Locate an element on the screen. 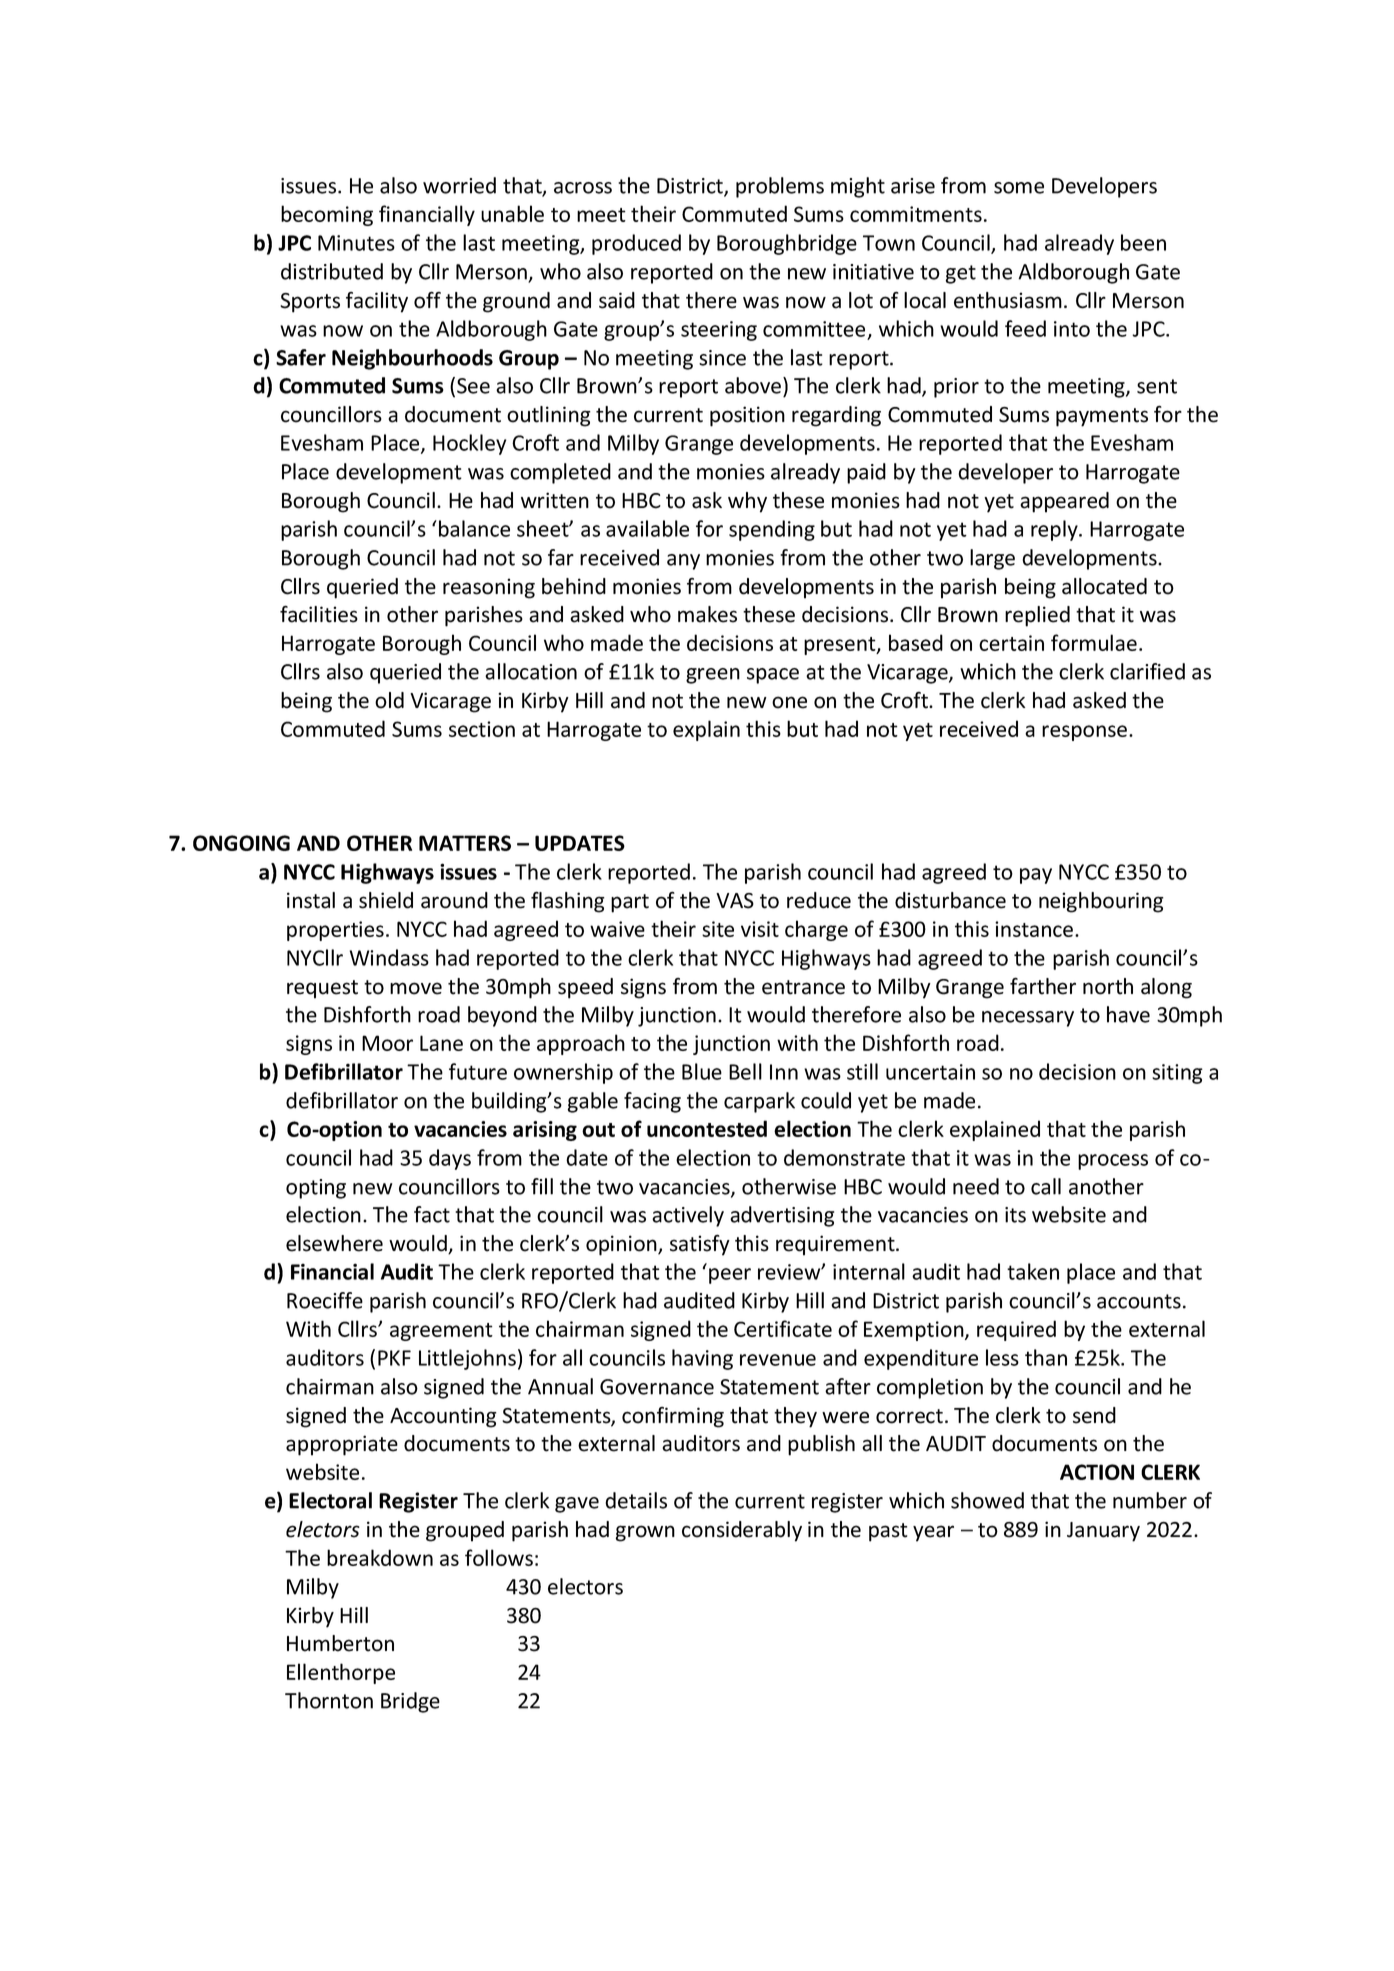 Image resolution: width=1394 pixels, height=1971 pixels. produced is located at coordinates (636, 244).
